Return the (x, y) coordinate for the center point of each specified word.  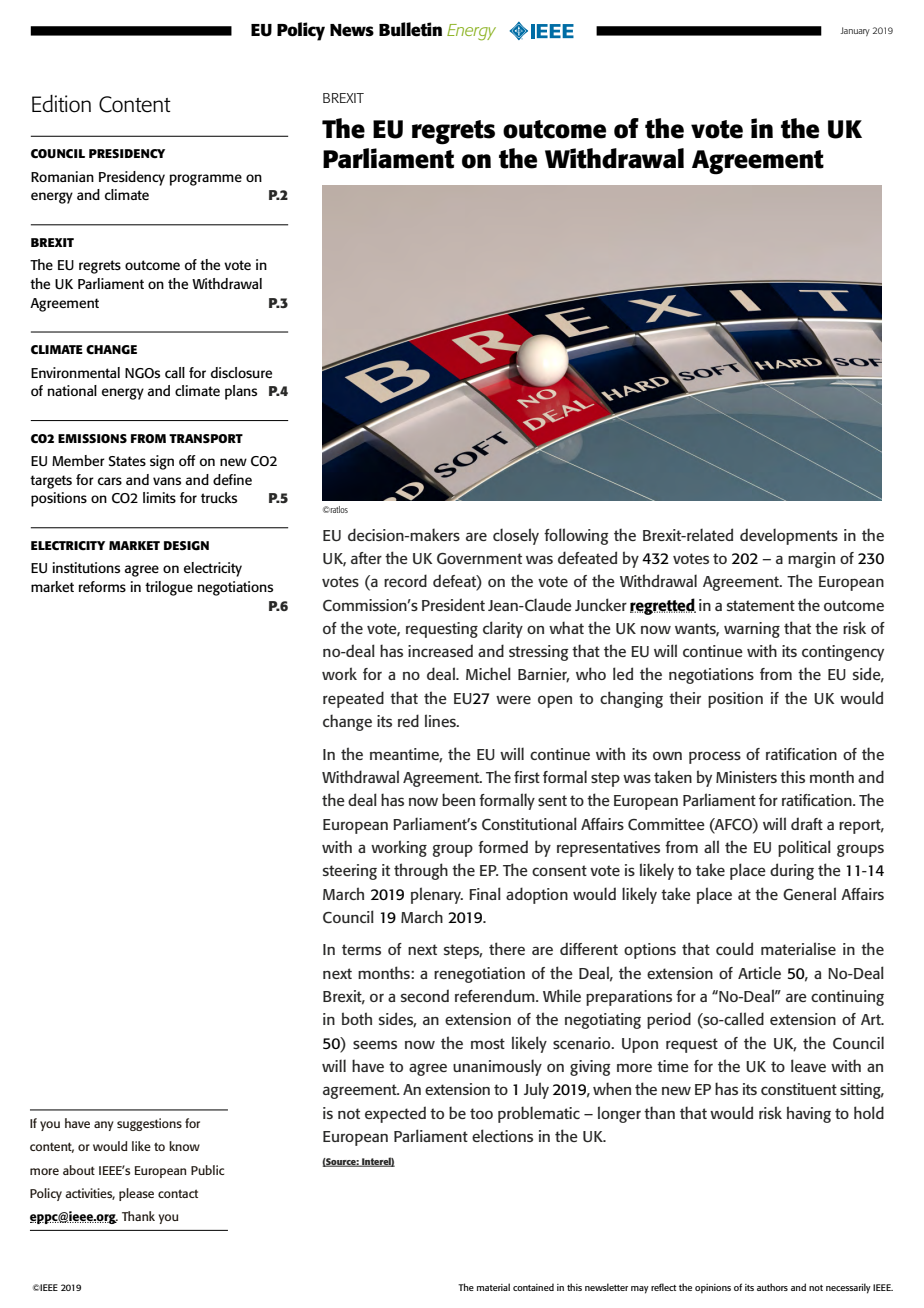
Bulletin (410, 29)
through (421, 871)
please (136, 1194)
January (855, 31)
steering (350, 872)
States (127, 461)
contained (533, 1287)
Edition (61, 104)
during (792, 871)
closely (516, 536)
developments (789, 536)
